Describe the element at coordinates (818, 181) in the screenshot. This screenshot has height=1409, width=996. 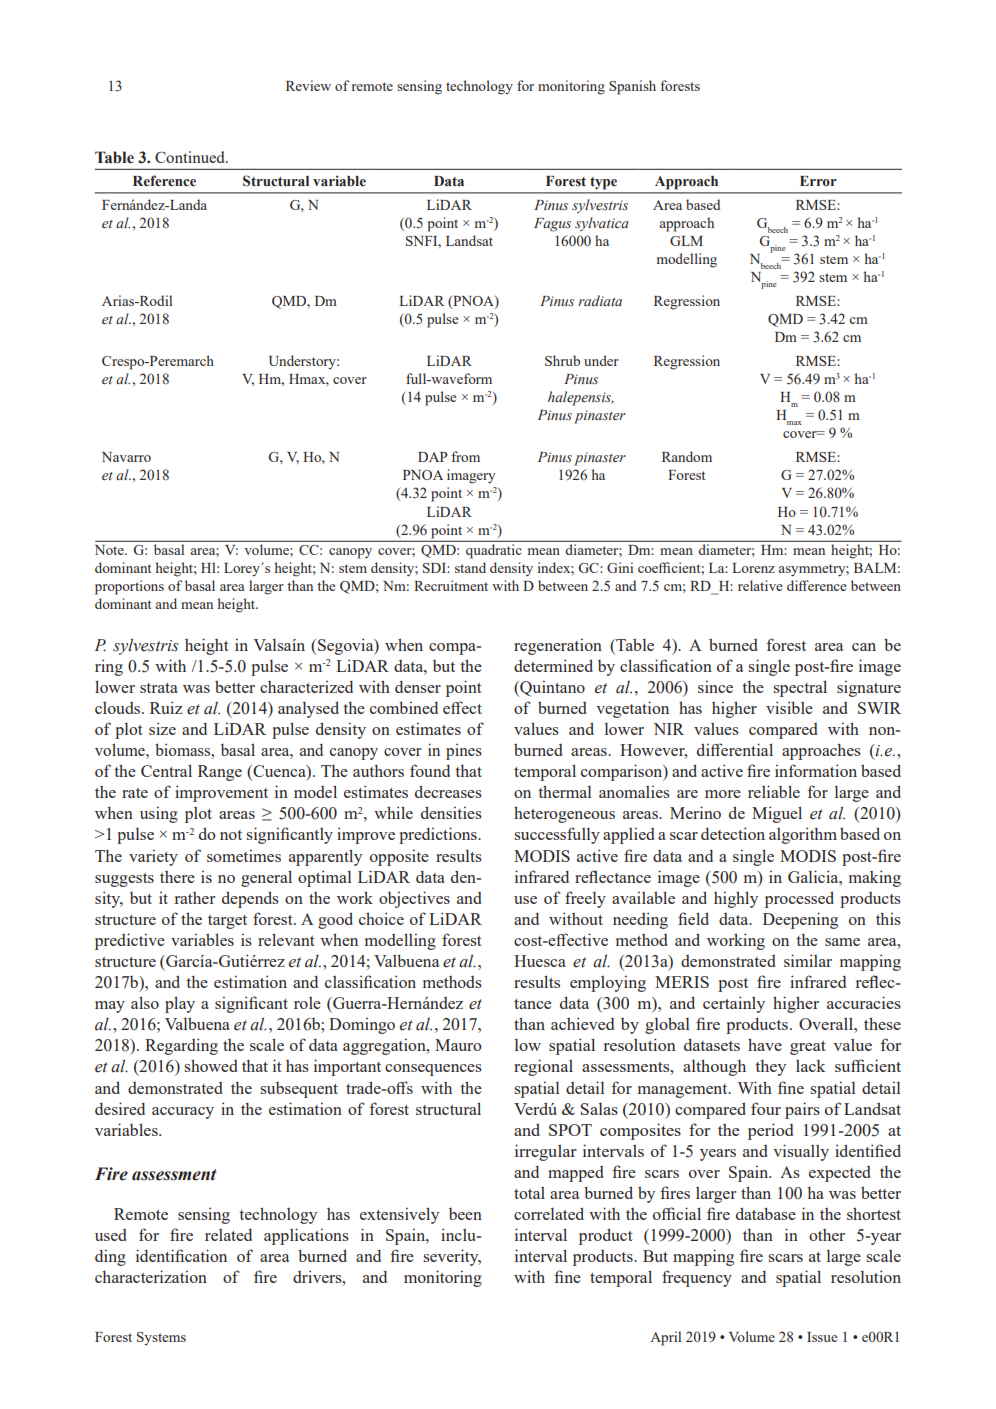
I see `Error` at that location.
